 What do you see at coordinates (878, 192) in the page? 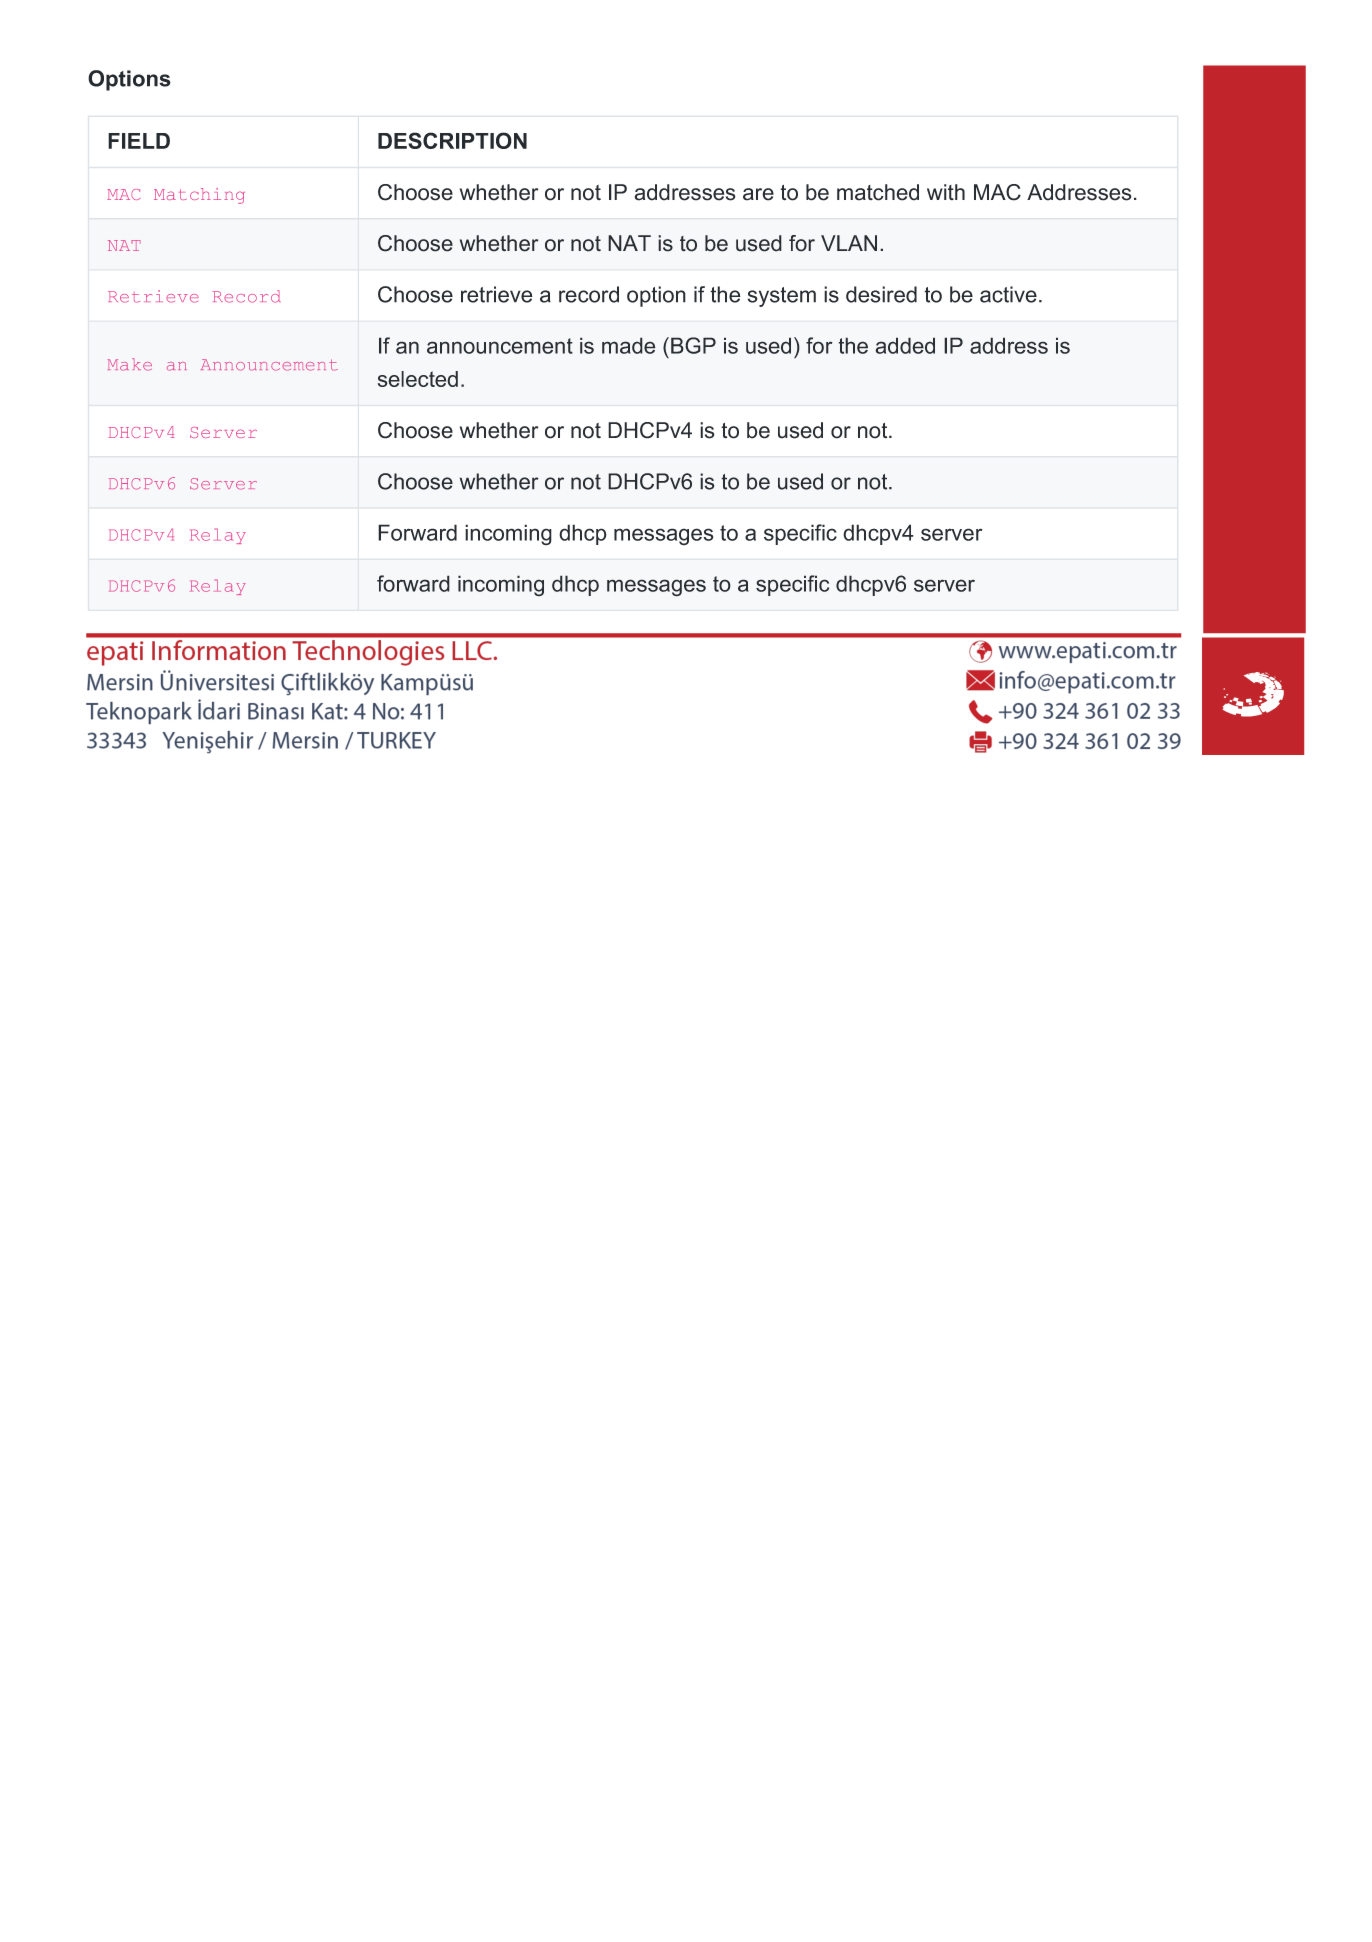
I see `matched` at bounding box center [878, 192].
